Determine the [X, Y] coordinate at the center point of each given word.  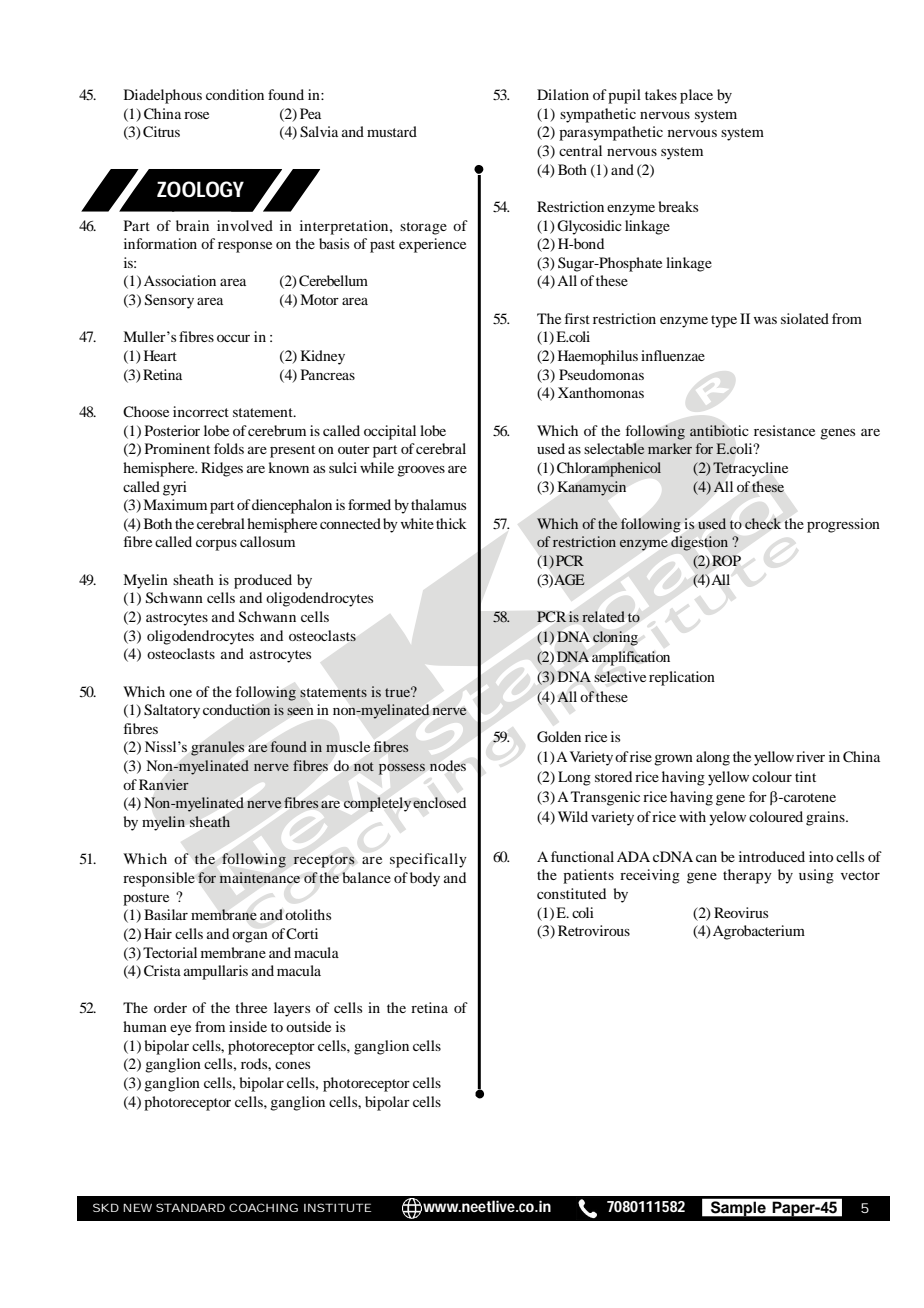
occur [233, 338]
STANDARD [190, 1207]
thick [451, 523]
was [765, 320]
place [696, 96]
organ [250, 937]
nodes [447, 766]
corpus [216, 545]
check [763, 523]
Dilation [563, 94]
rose [196, 115]
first [577, 318]
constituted [571, 893]
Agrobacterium [759, 932]
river [810, 756]
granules [217, 748]
